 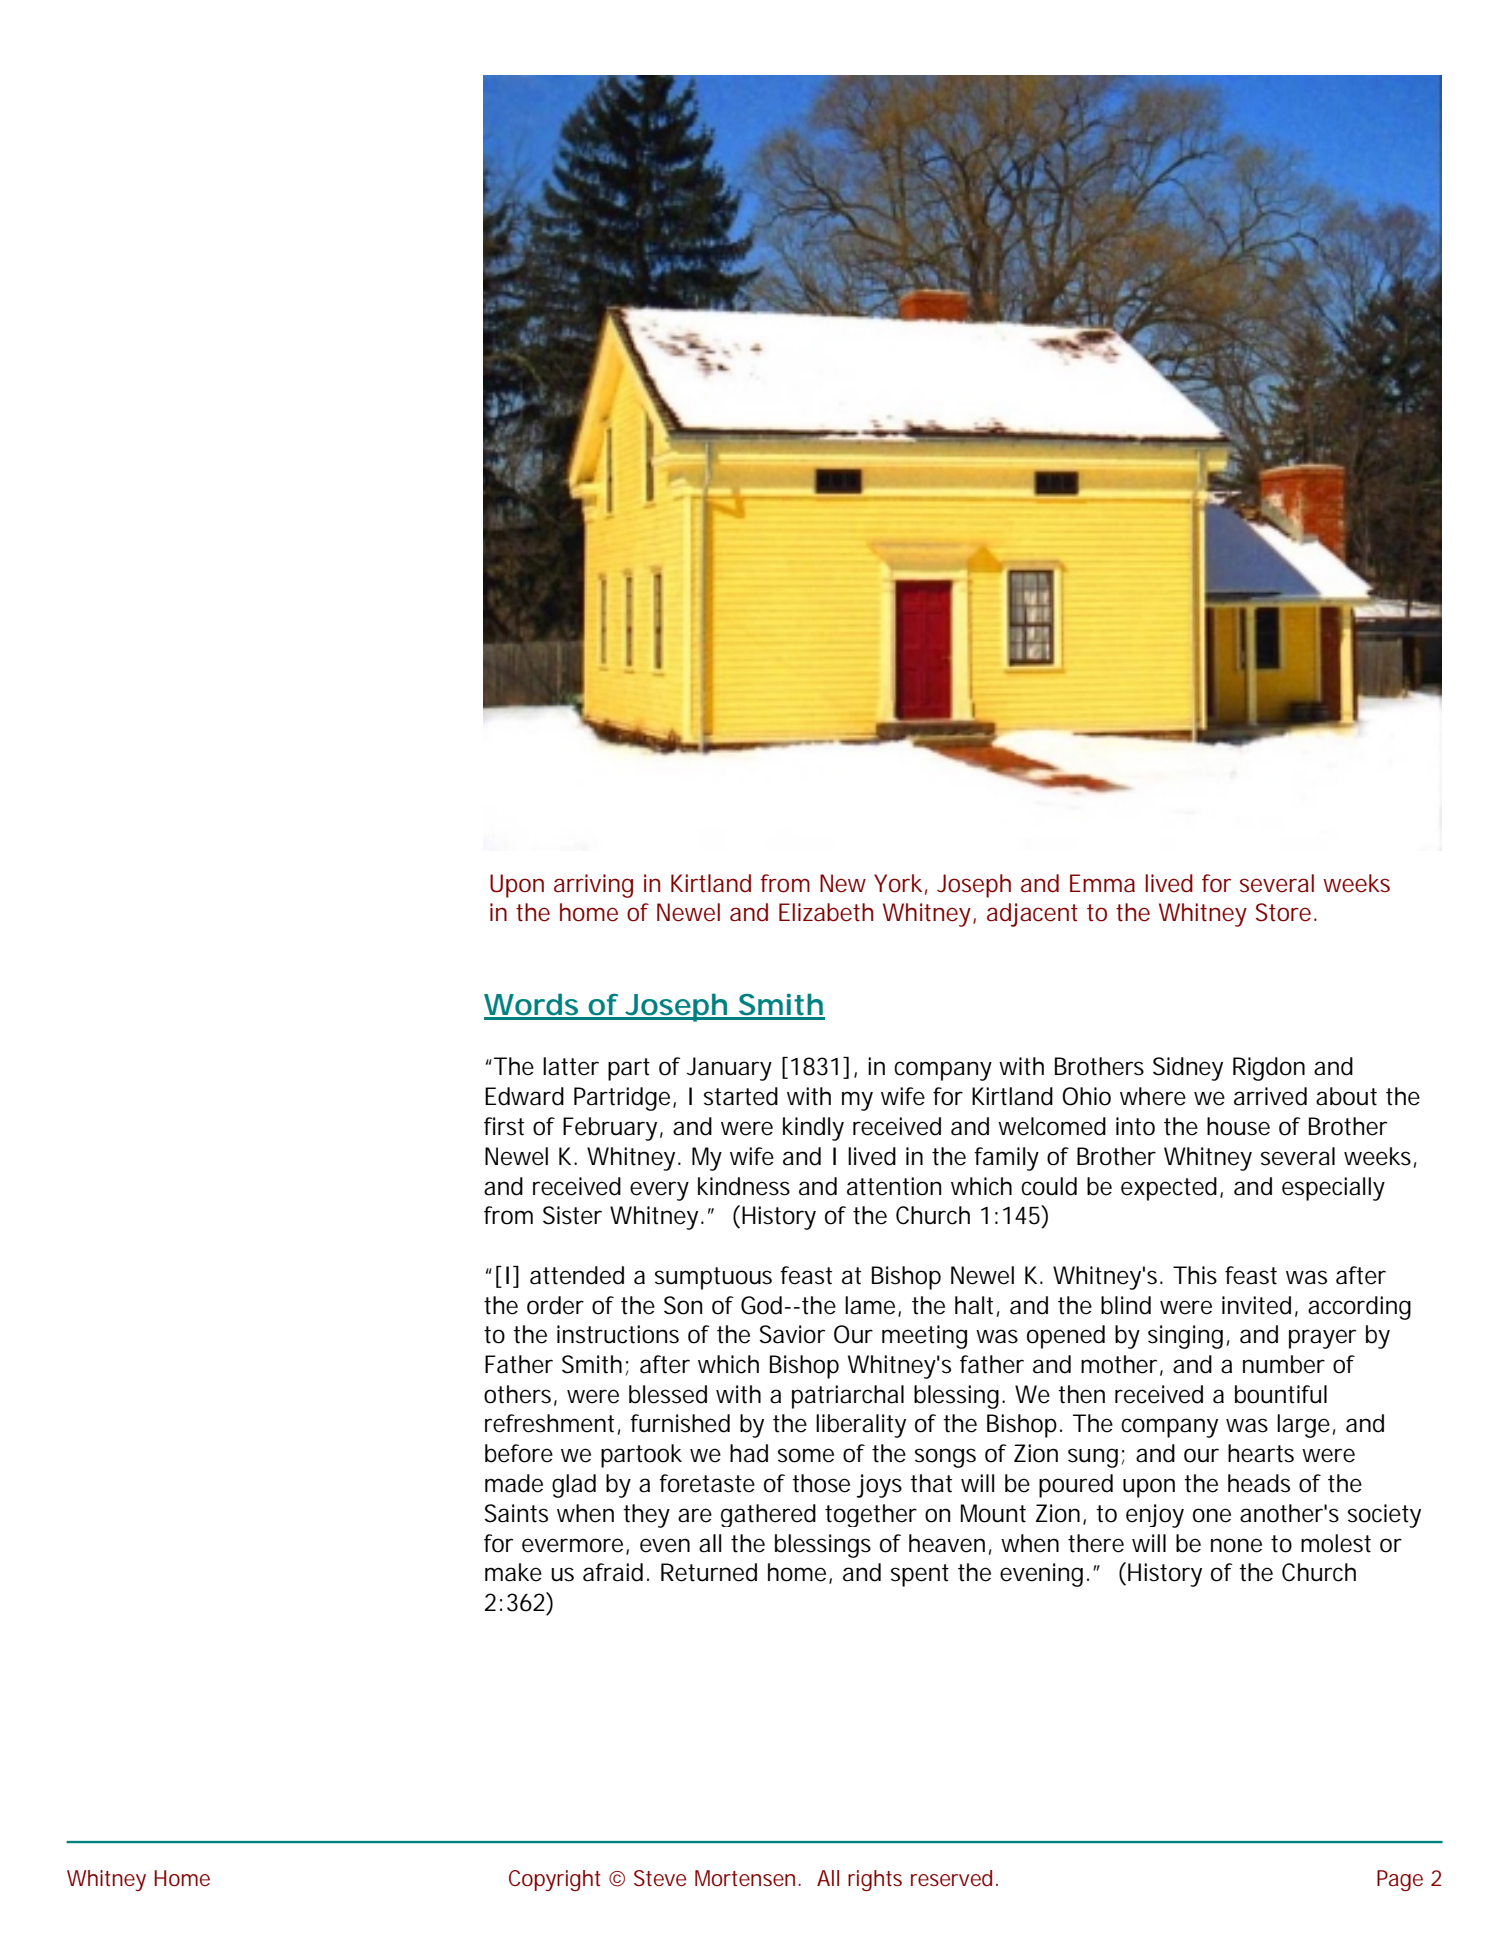 I want to click on Page, so click(x=1400, y=1880).
